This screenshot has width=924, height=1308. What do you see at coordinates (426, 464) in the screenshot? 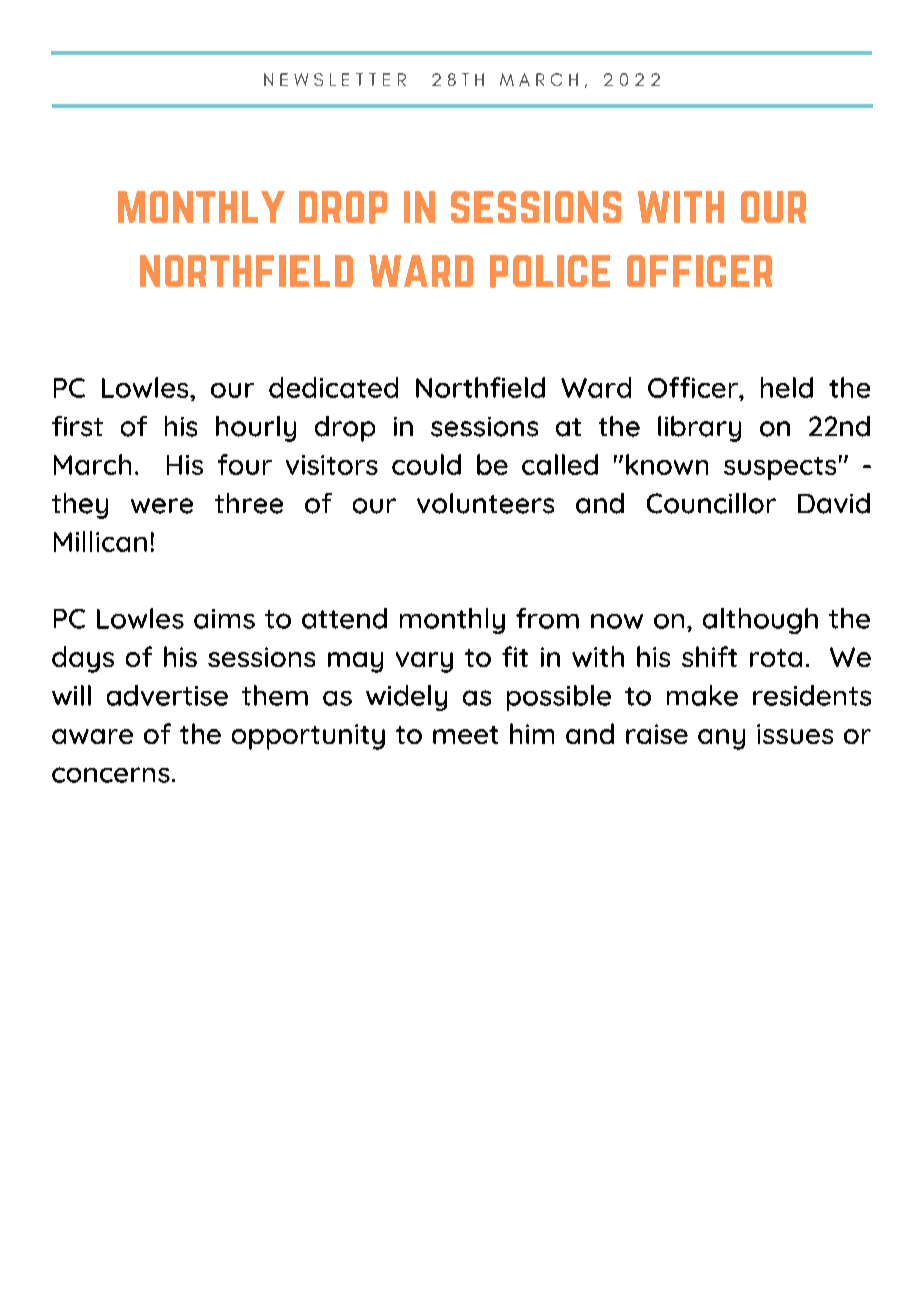
I see `could` at bounding box center [426, 464].
